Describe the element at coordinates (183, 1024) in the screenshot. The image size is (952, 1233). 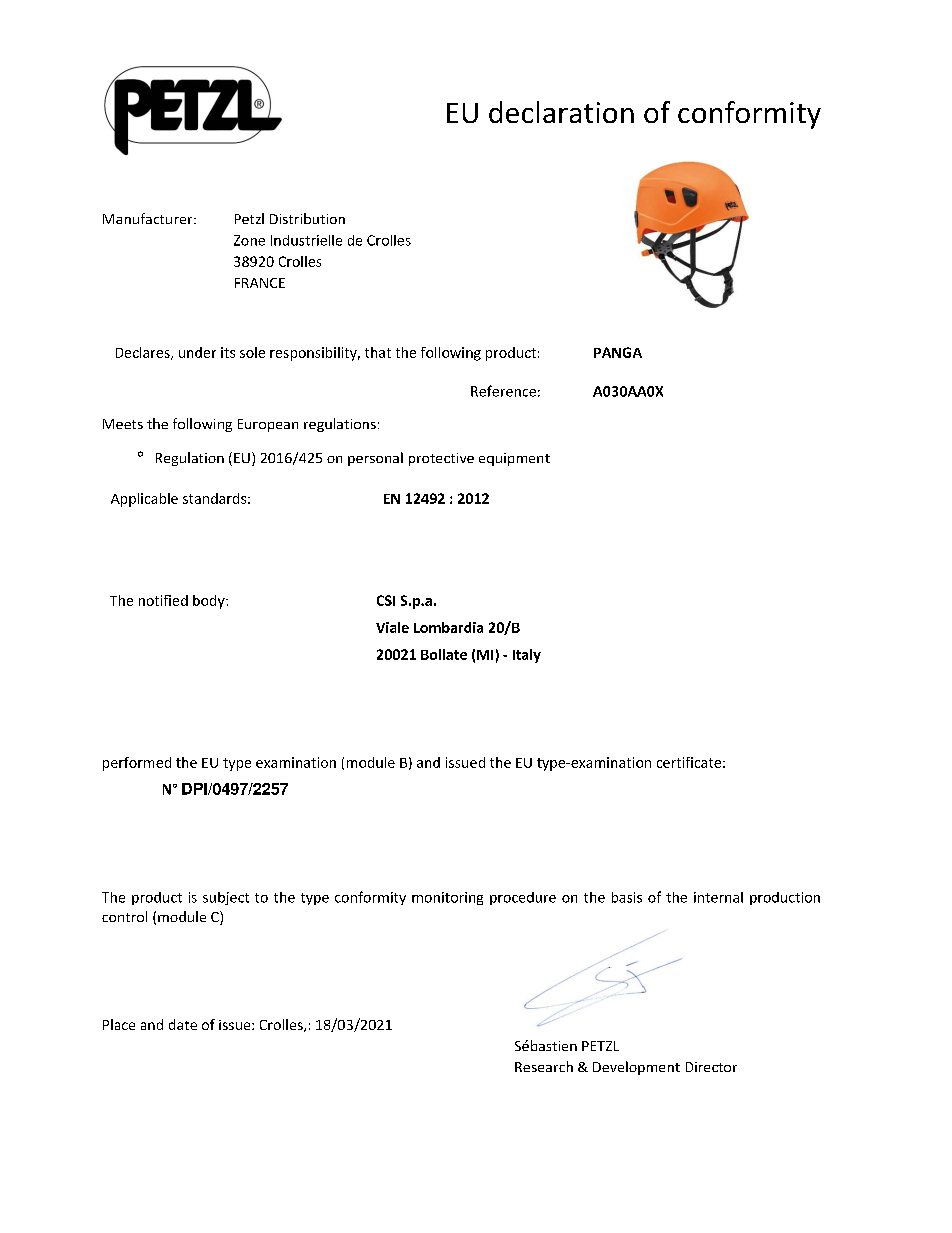
I see `date` at that location.
